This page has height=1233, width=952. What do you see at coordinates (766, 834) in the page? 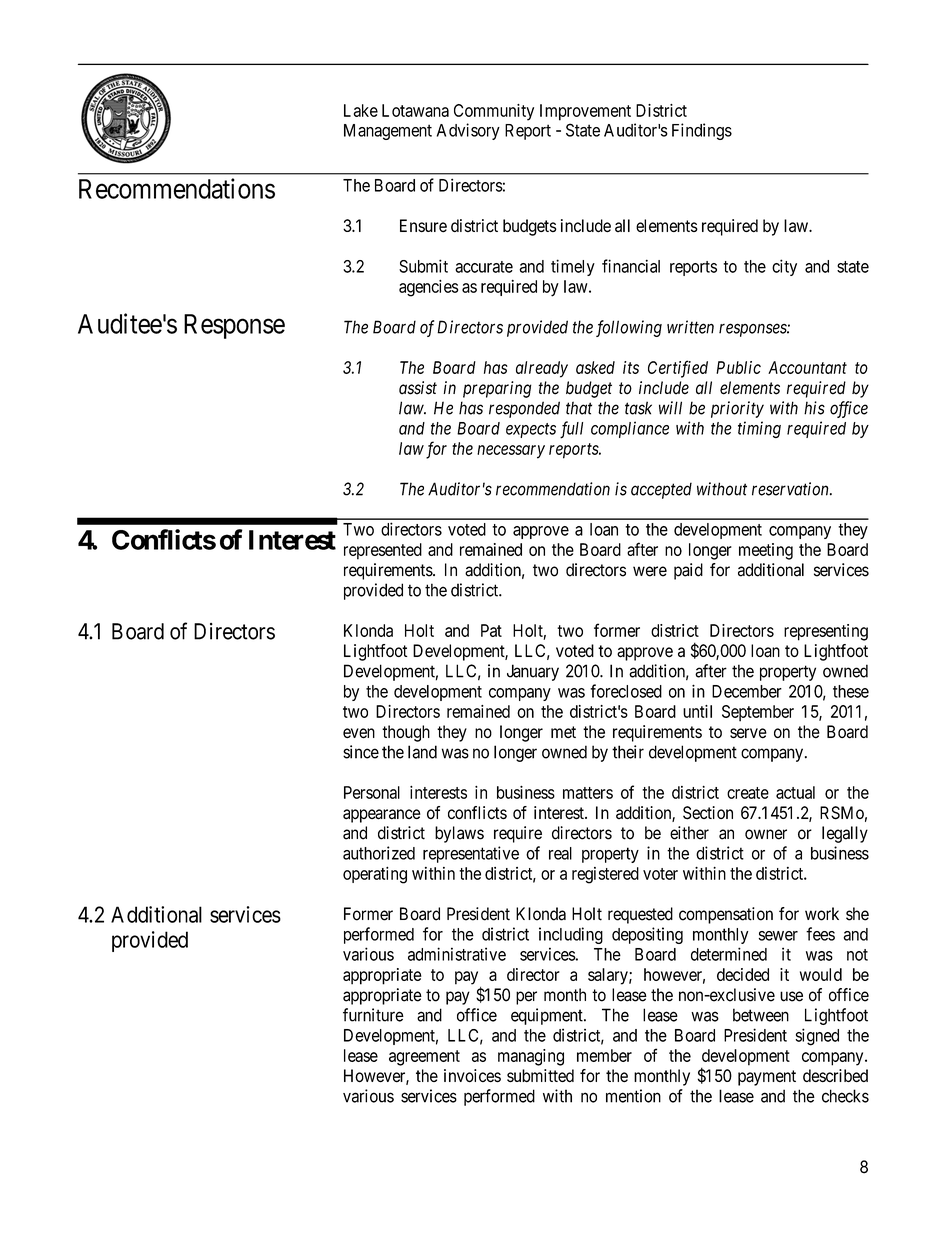
I see `owner` at bounding box center [766, 834].
